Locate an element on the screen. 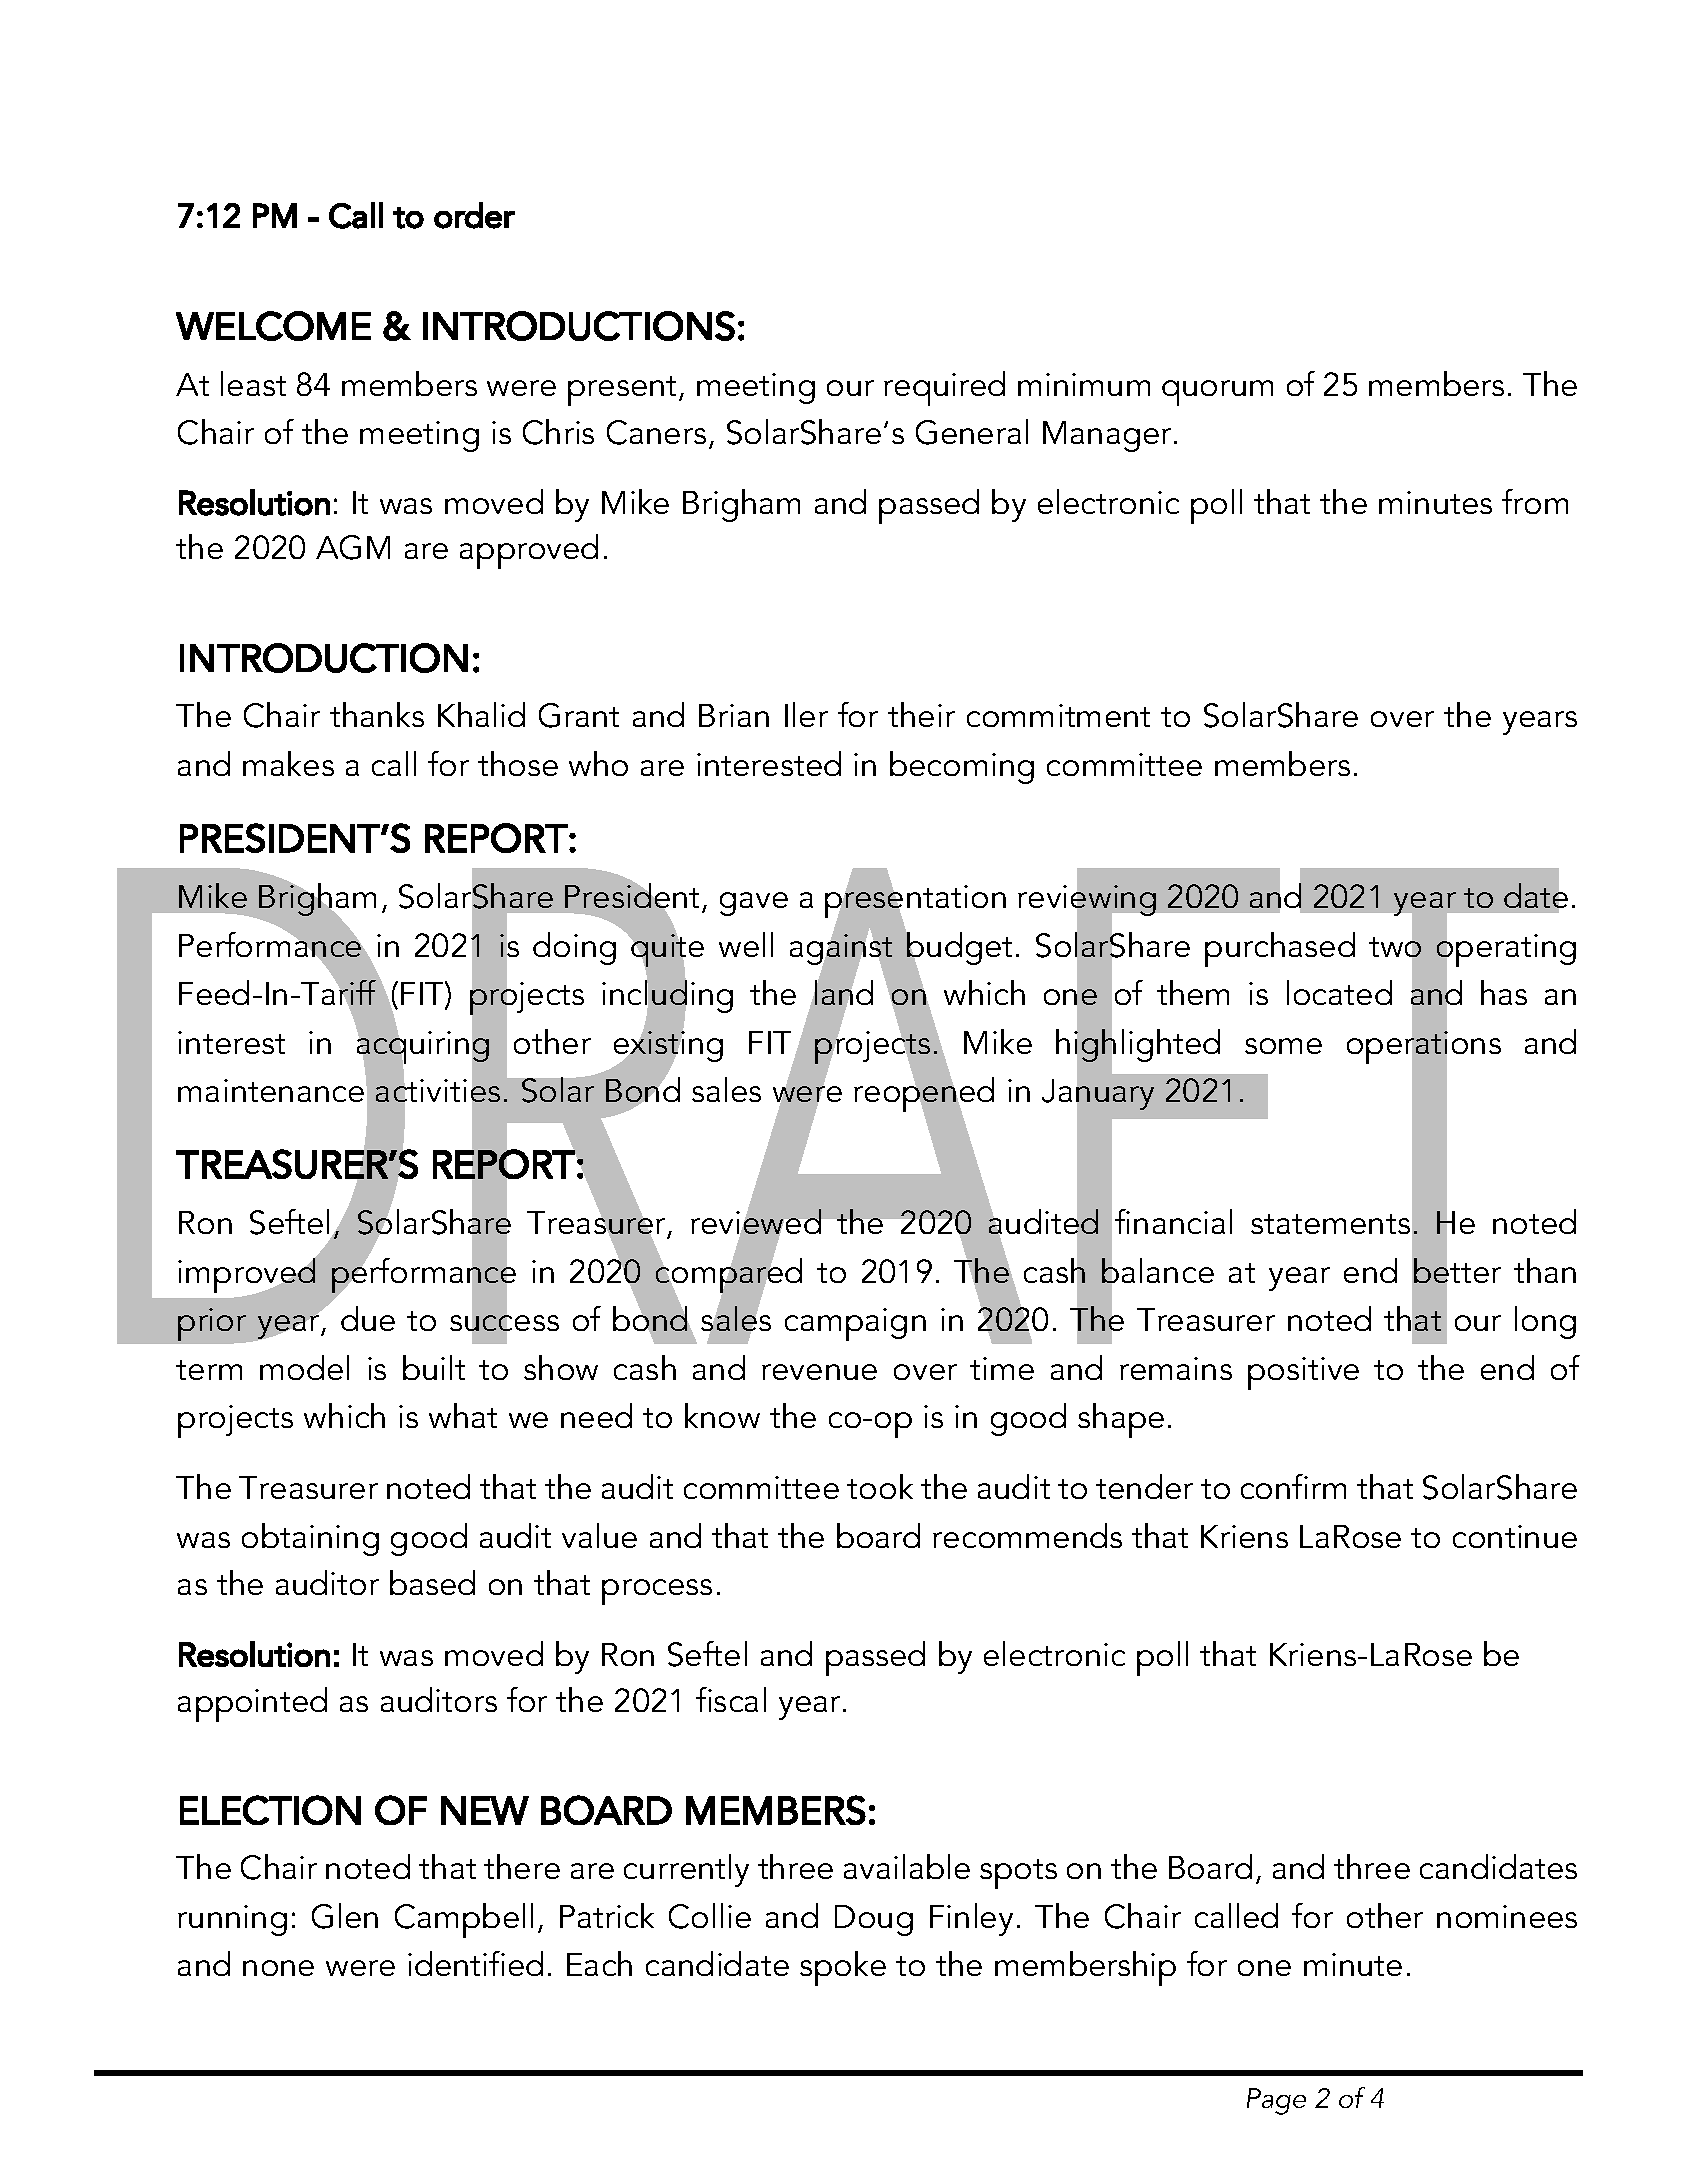 The width and height of the screenshot is (1683, 2178). makes is located at coordinates (288, 763).
